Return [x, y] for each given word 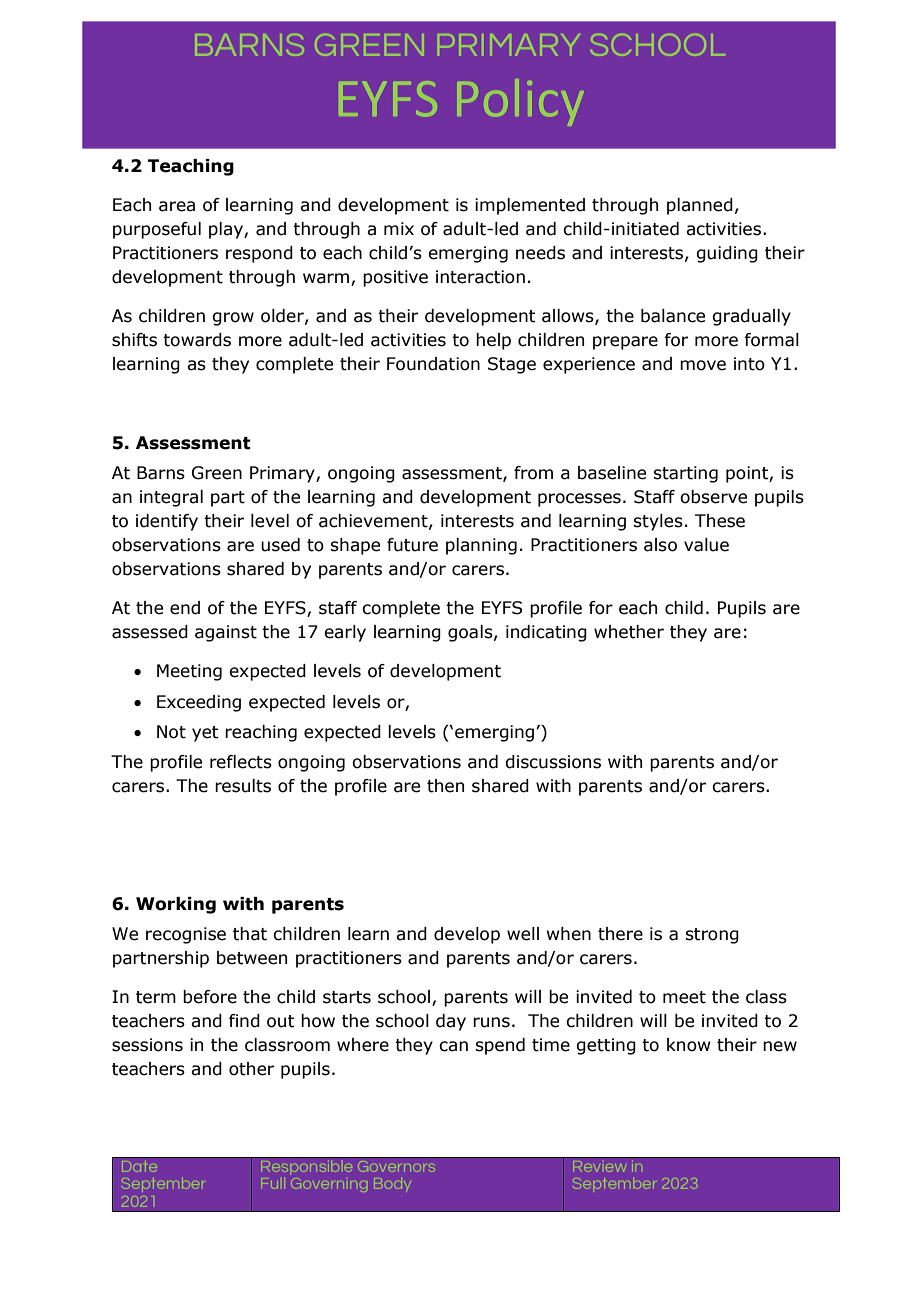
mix [399, 228]
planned [700, 206]
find [244, 1021]
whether [629, 632]
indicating [546, 633]
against [226, 633]
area [177, 206]
